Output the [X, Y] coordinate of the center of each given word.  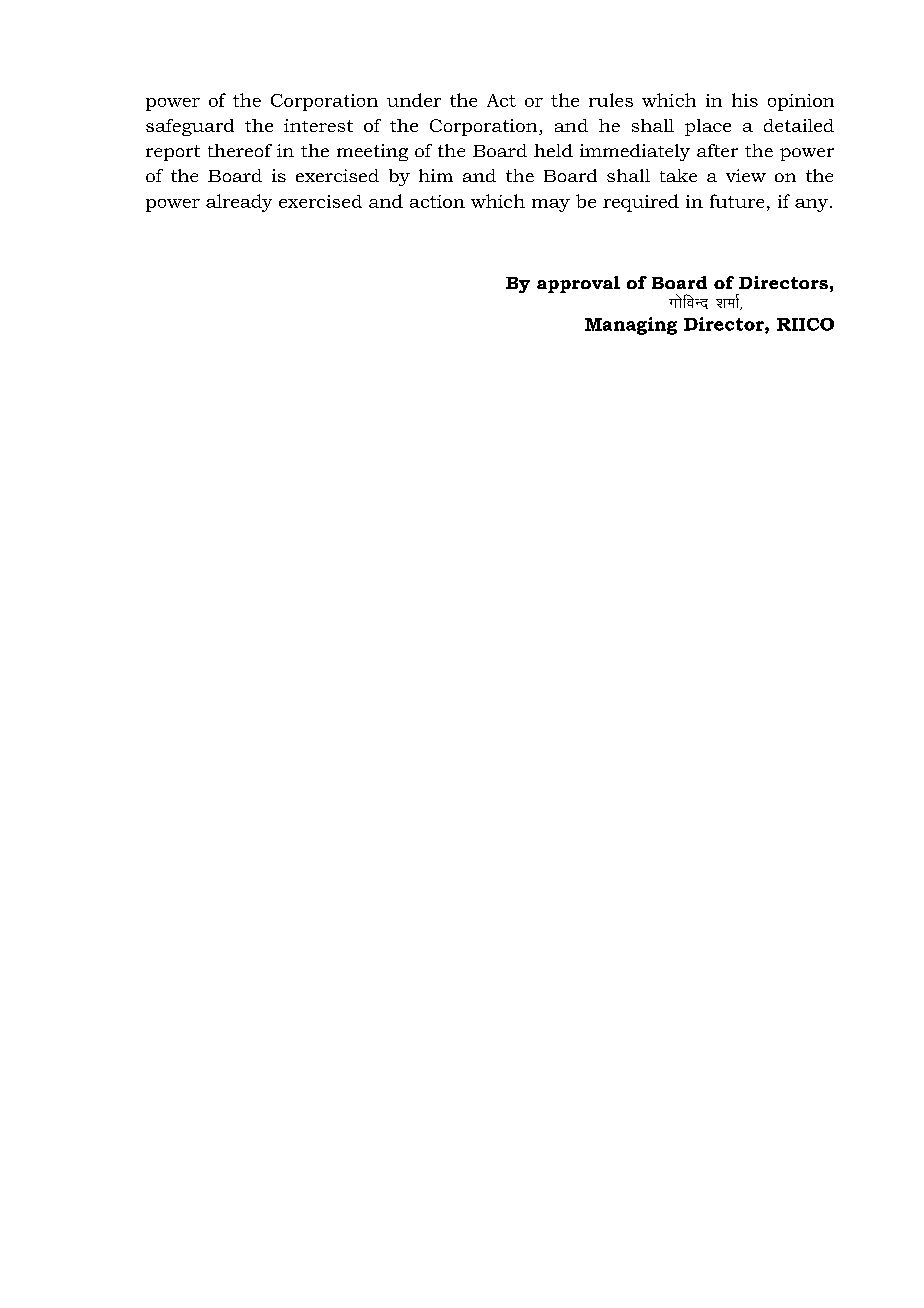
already [239, 203]
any [811, 205]
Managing [631, 326]
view [746, 175]
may [551, 205]
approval [578, 284]
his [745, 100]
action [437, 201]
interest [318, 125]
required [641, 203]
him [436, 175]
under [414, 100]
